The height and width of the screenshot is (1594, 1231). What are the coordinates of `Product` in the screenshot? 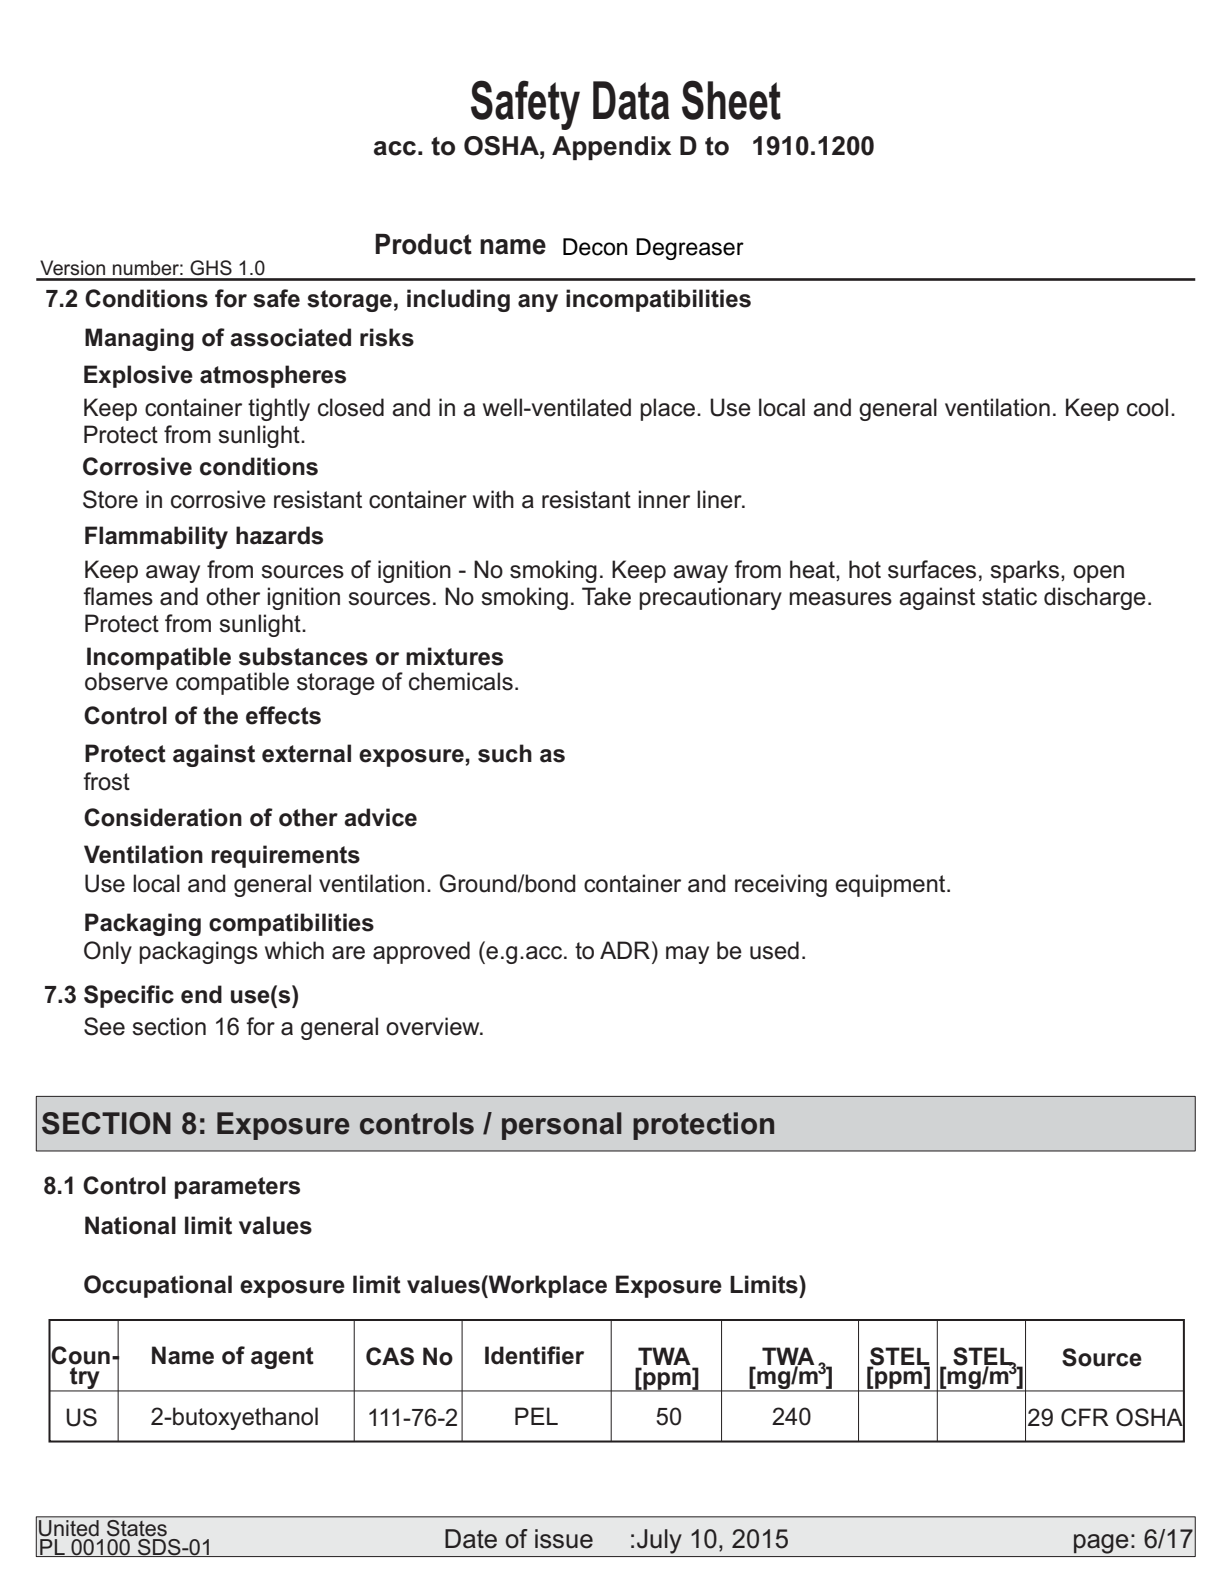 It's located at (423, 244).
